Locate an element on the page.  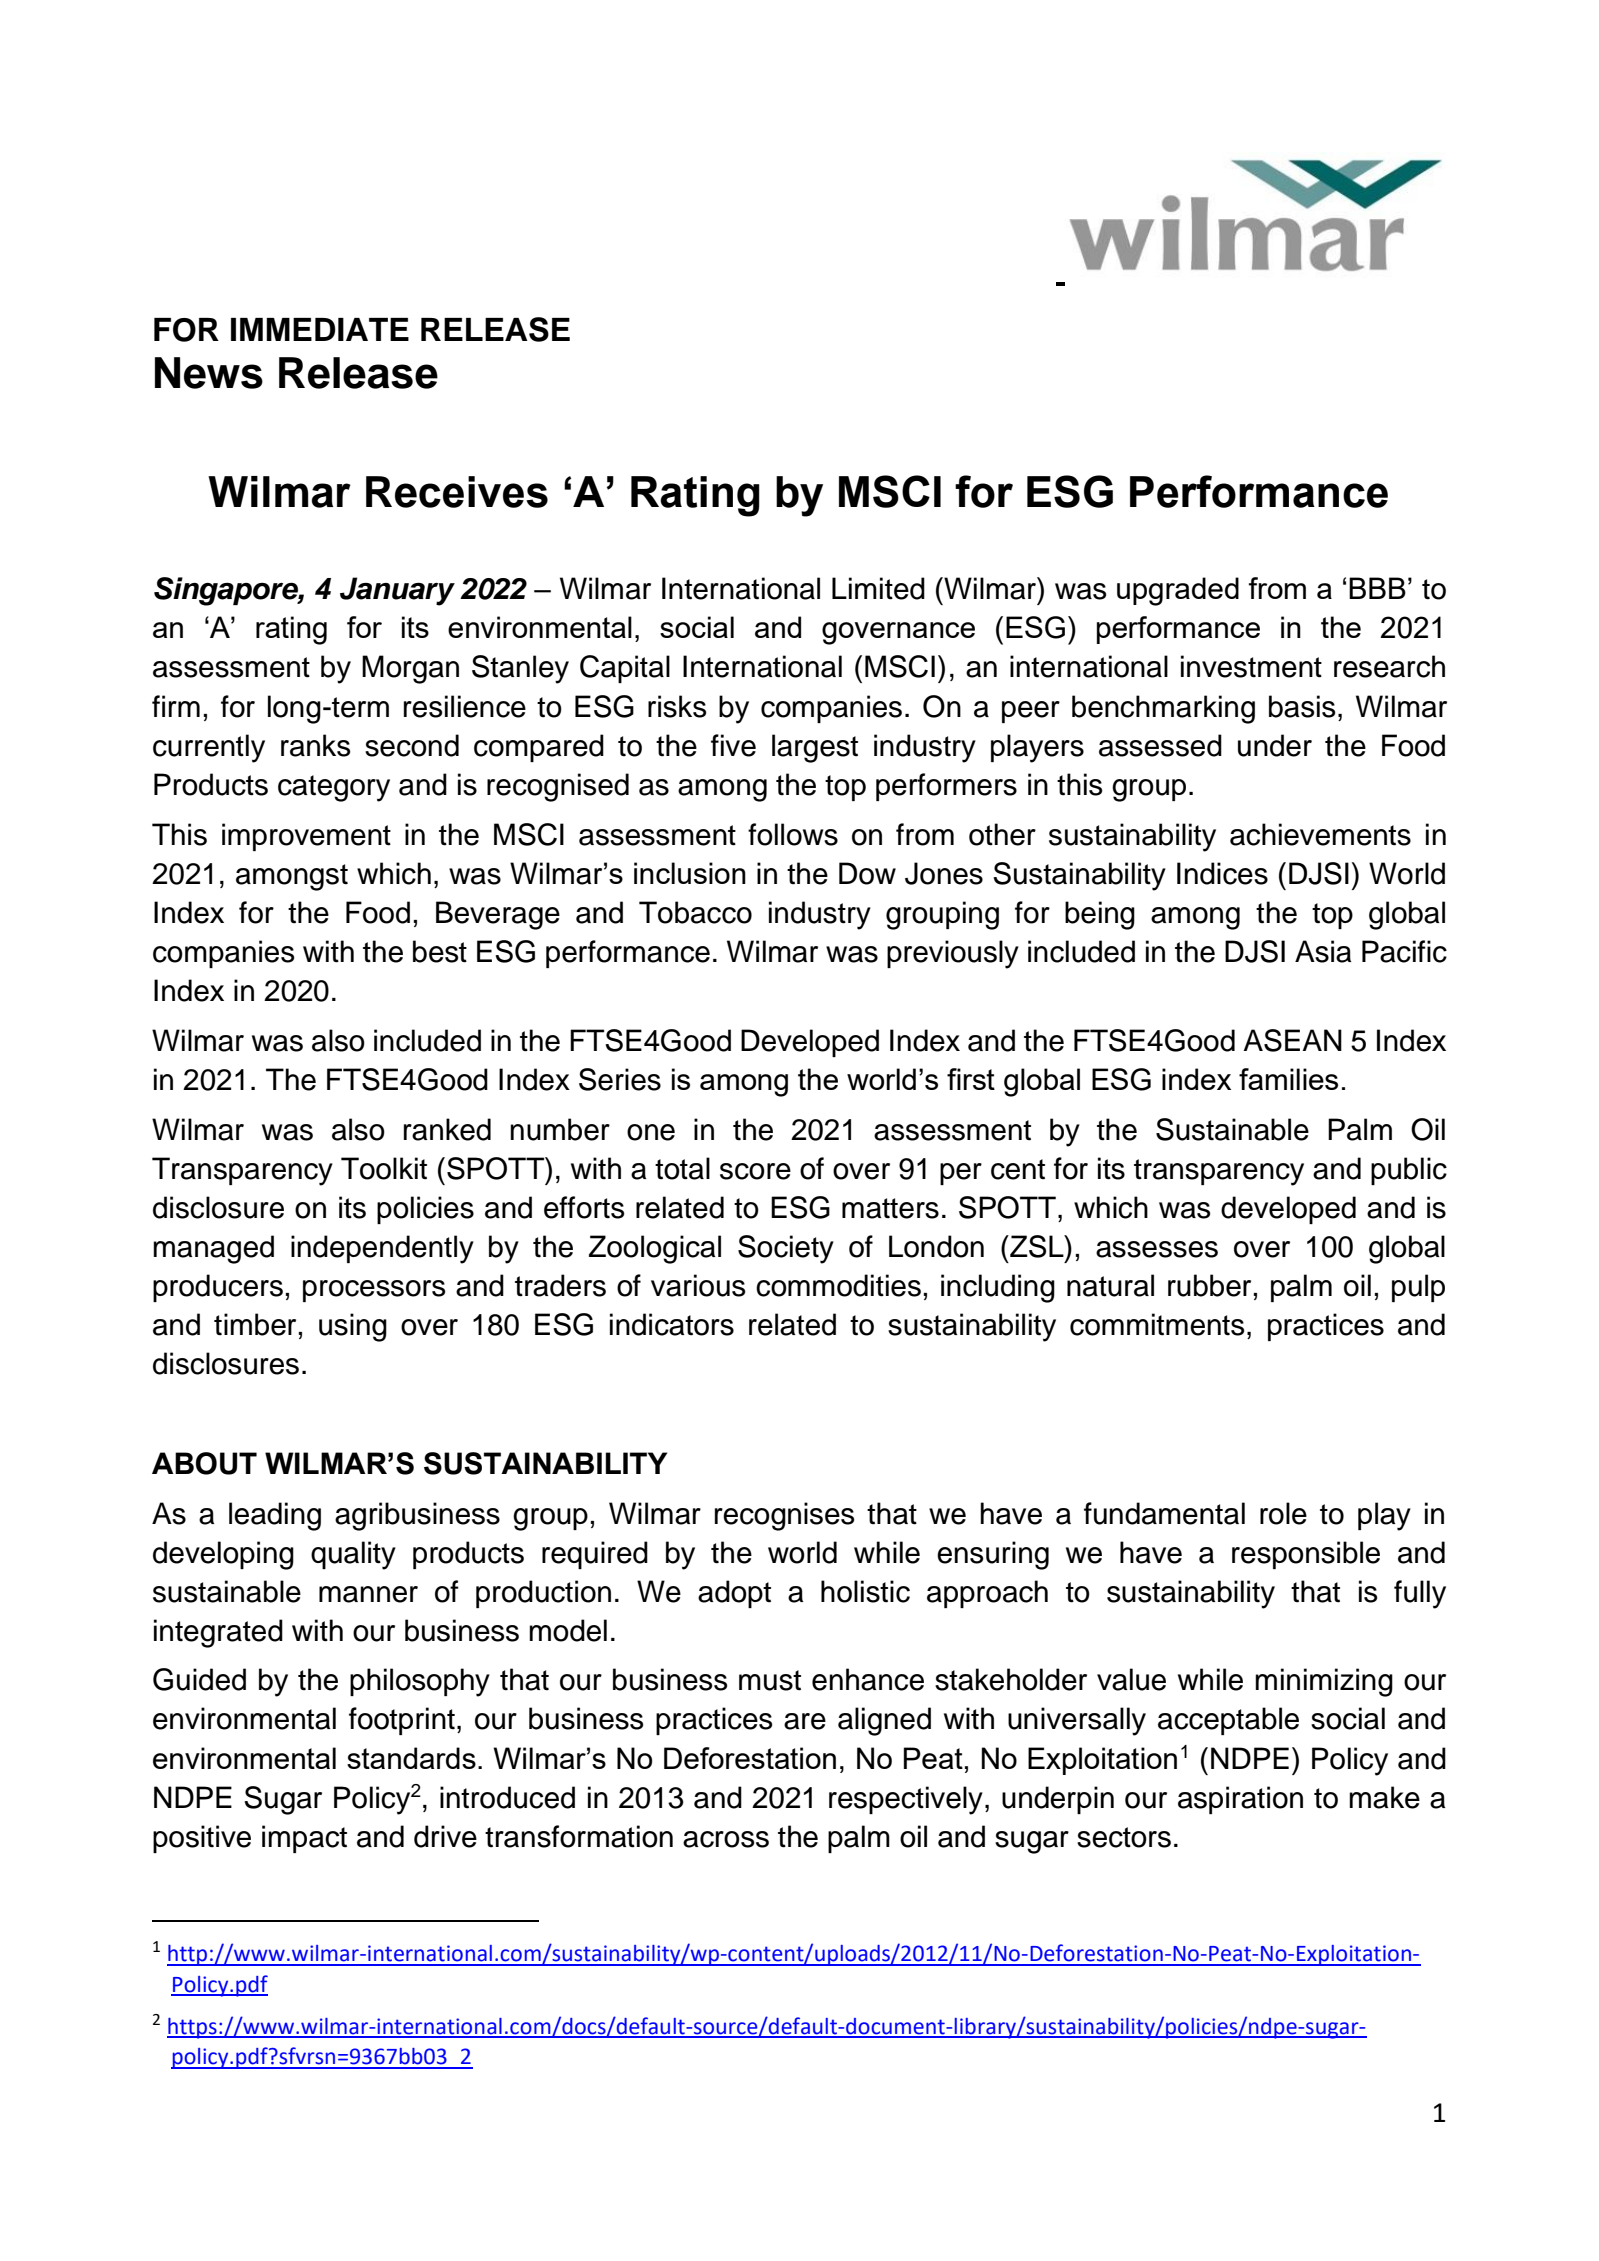
achievements is located at coordinates (1320, 834).
